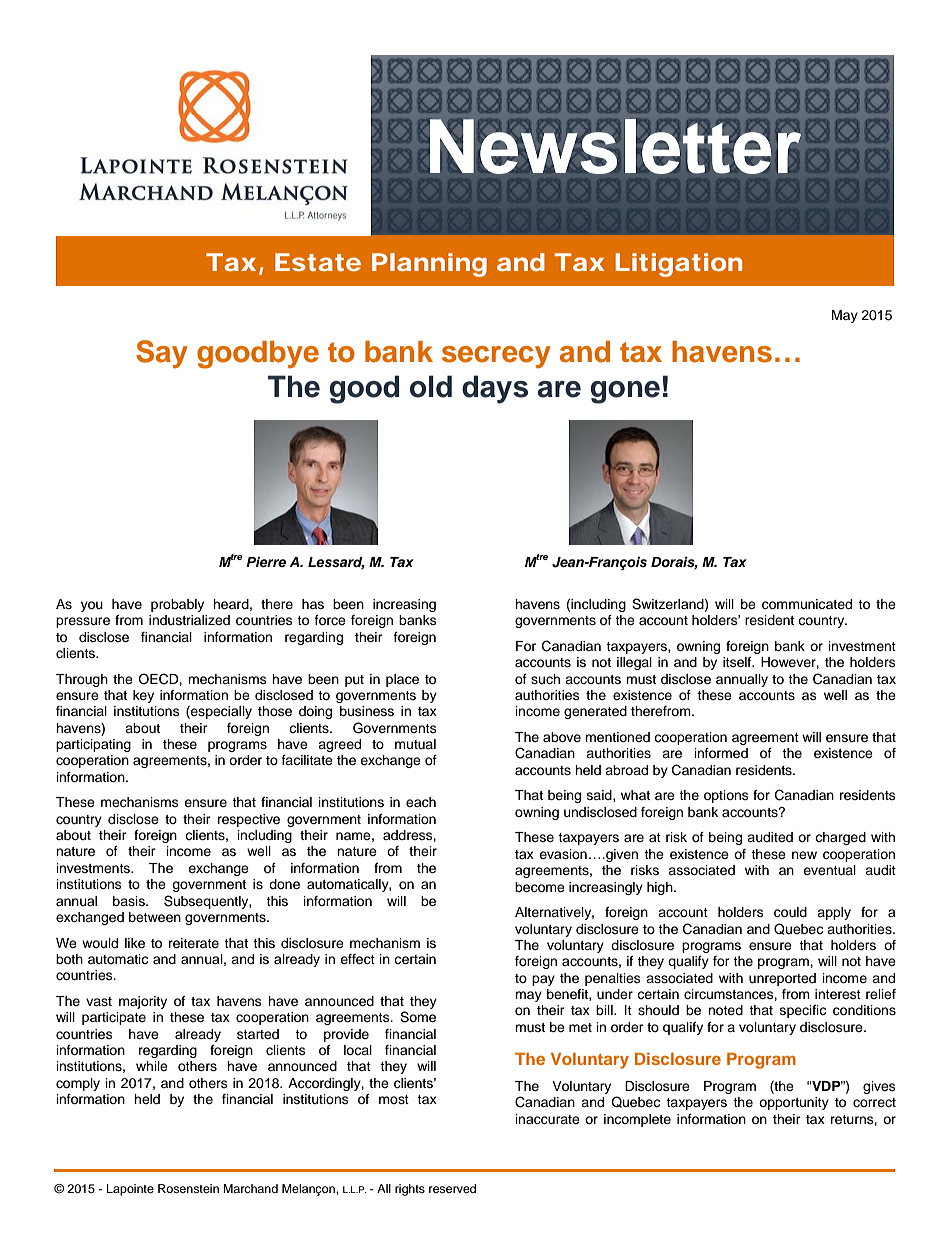  I want to click on such, so click(545, 679).
